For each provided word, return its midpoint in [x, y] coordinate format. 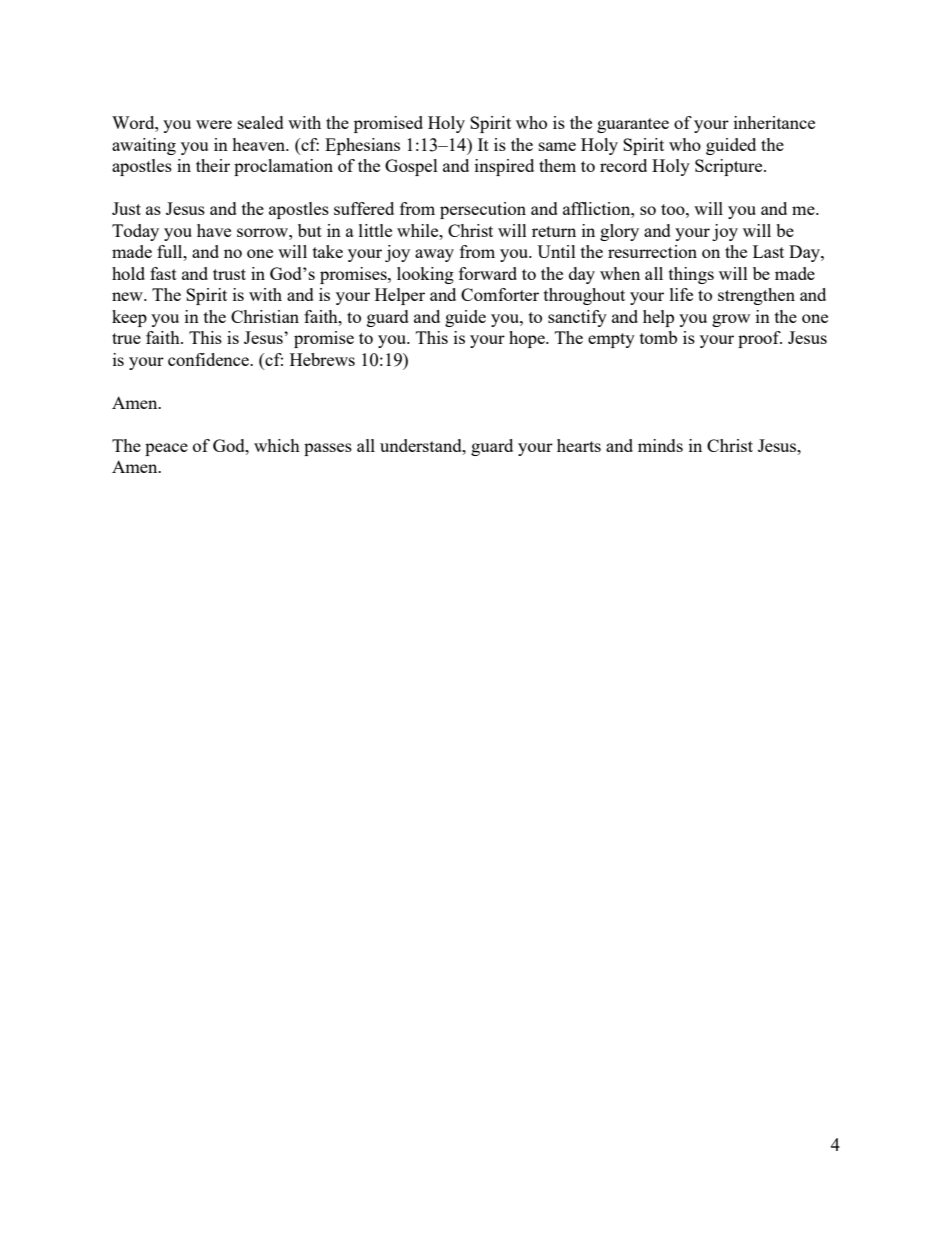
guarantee [633, 125]
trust [229, 274]
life [681, 294]
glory [619, 232]
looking [425, 275]
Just [126, 208]
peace [166, 449]
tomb [658, 337]
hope [528, 339]
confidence [210, 359]
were [214, 124]
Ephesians [362, 146]
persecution [483, 210]
